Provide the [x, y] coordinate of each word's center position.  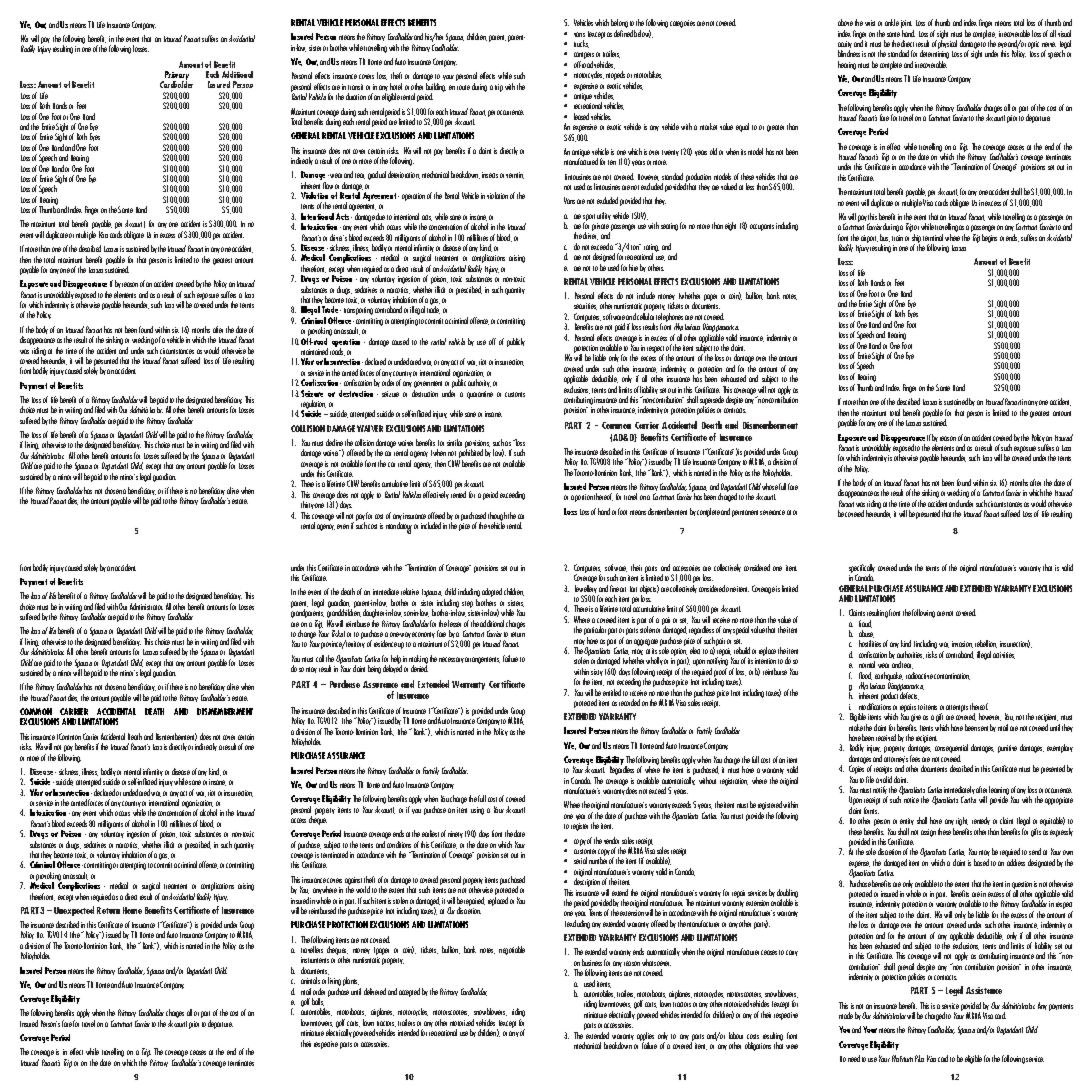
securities [585, 306]
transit [355, 87]
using [477, 811]
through [497, 517]
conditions [399, 844]
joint [907, 25]
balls [318, 1002]
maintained [314, 351]
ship [916, 239]
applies [645, 1037]
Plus [919, 1058]
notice [911, 800]
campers [584, 57]
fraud [865, 624]
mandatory [399, 528]
